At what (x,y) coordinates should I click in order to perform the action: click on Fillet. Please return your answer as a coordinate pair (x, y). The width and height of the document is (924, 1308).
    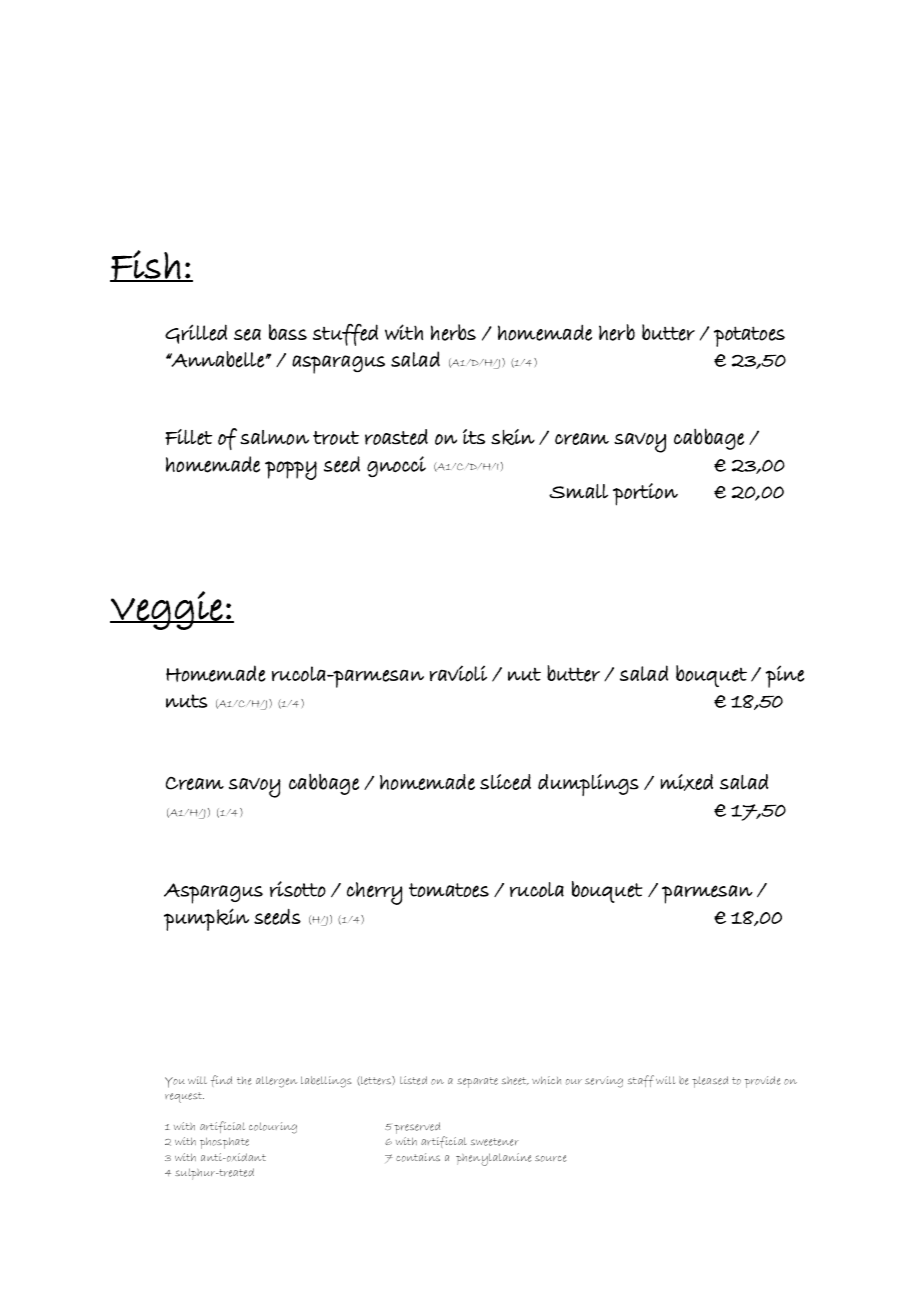
    Looking at the image, I should click on (188, 437).
